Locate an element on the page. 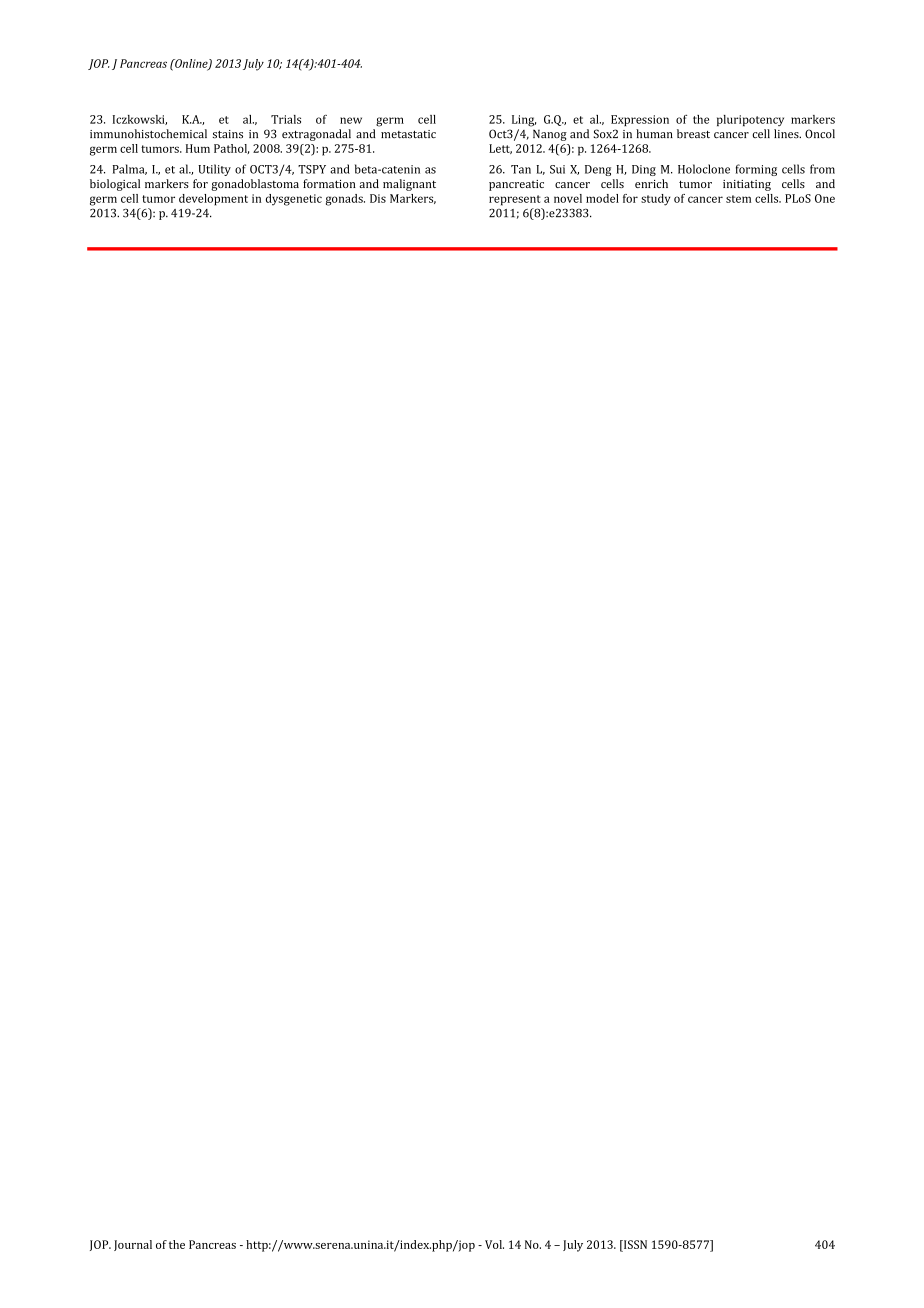  stem is located at coordinates (738, 199).
